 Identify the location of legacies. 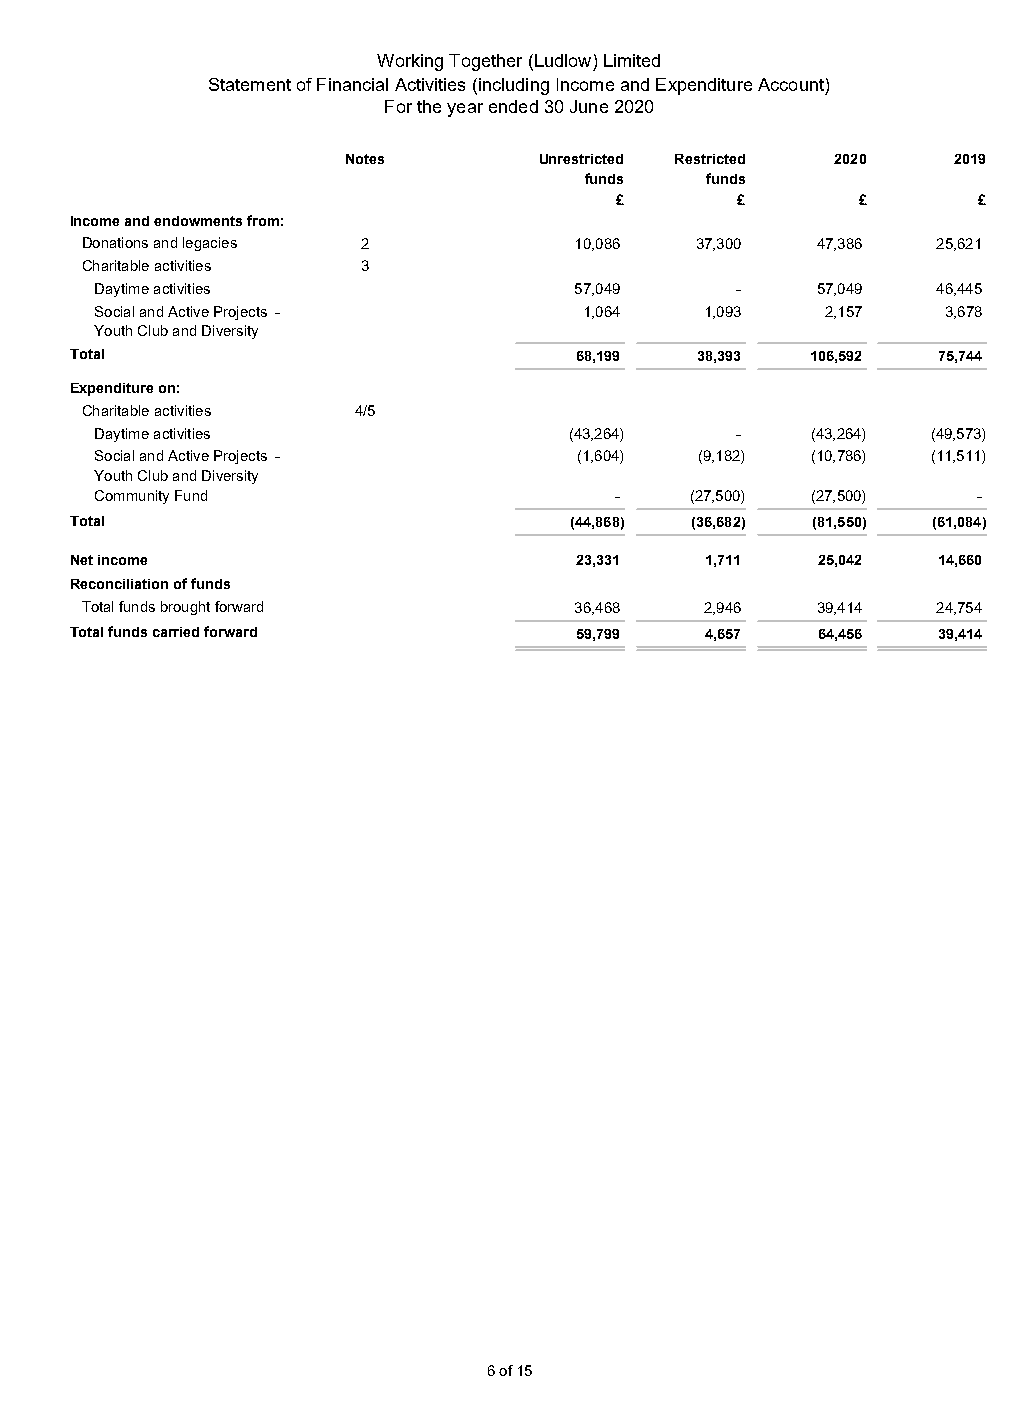
(210, 244).
